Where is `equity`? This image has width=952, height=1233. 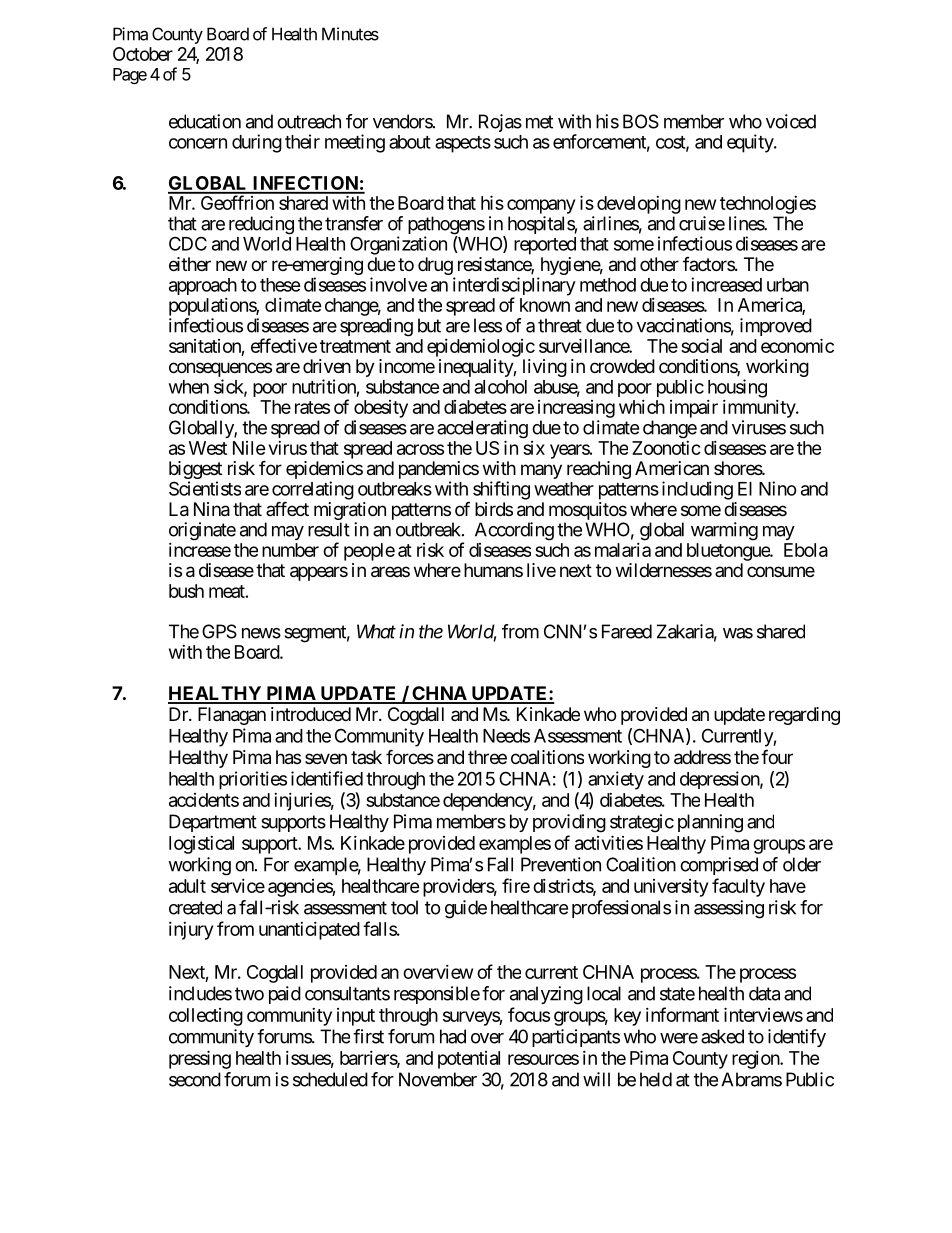
equity is located at coordinates (751, 143).
